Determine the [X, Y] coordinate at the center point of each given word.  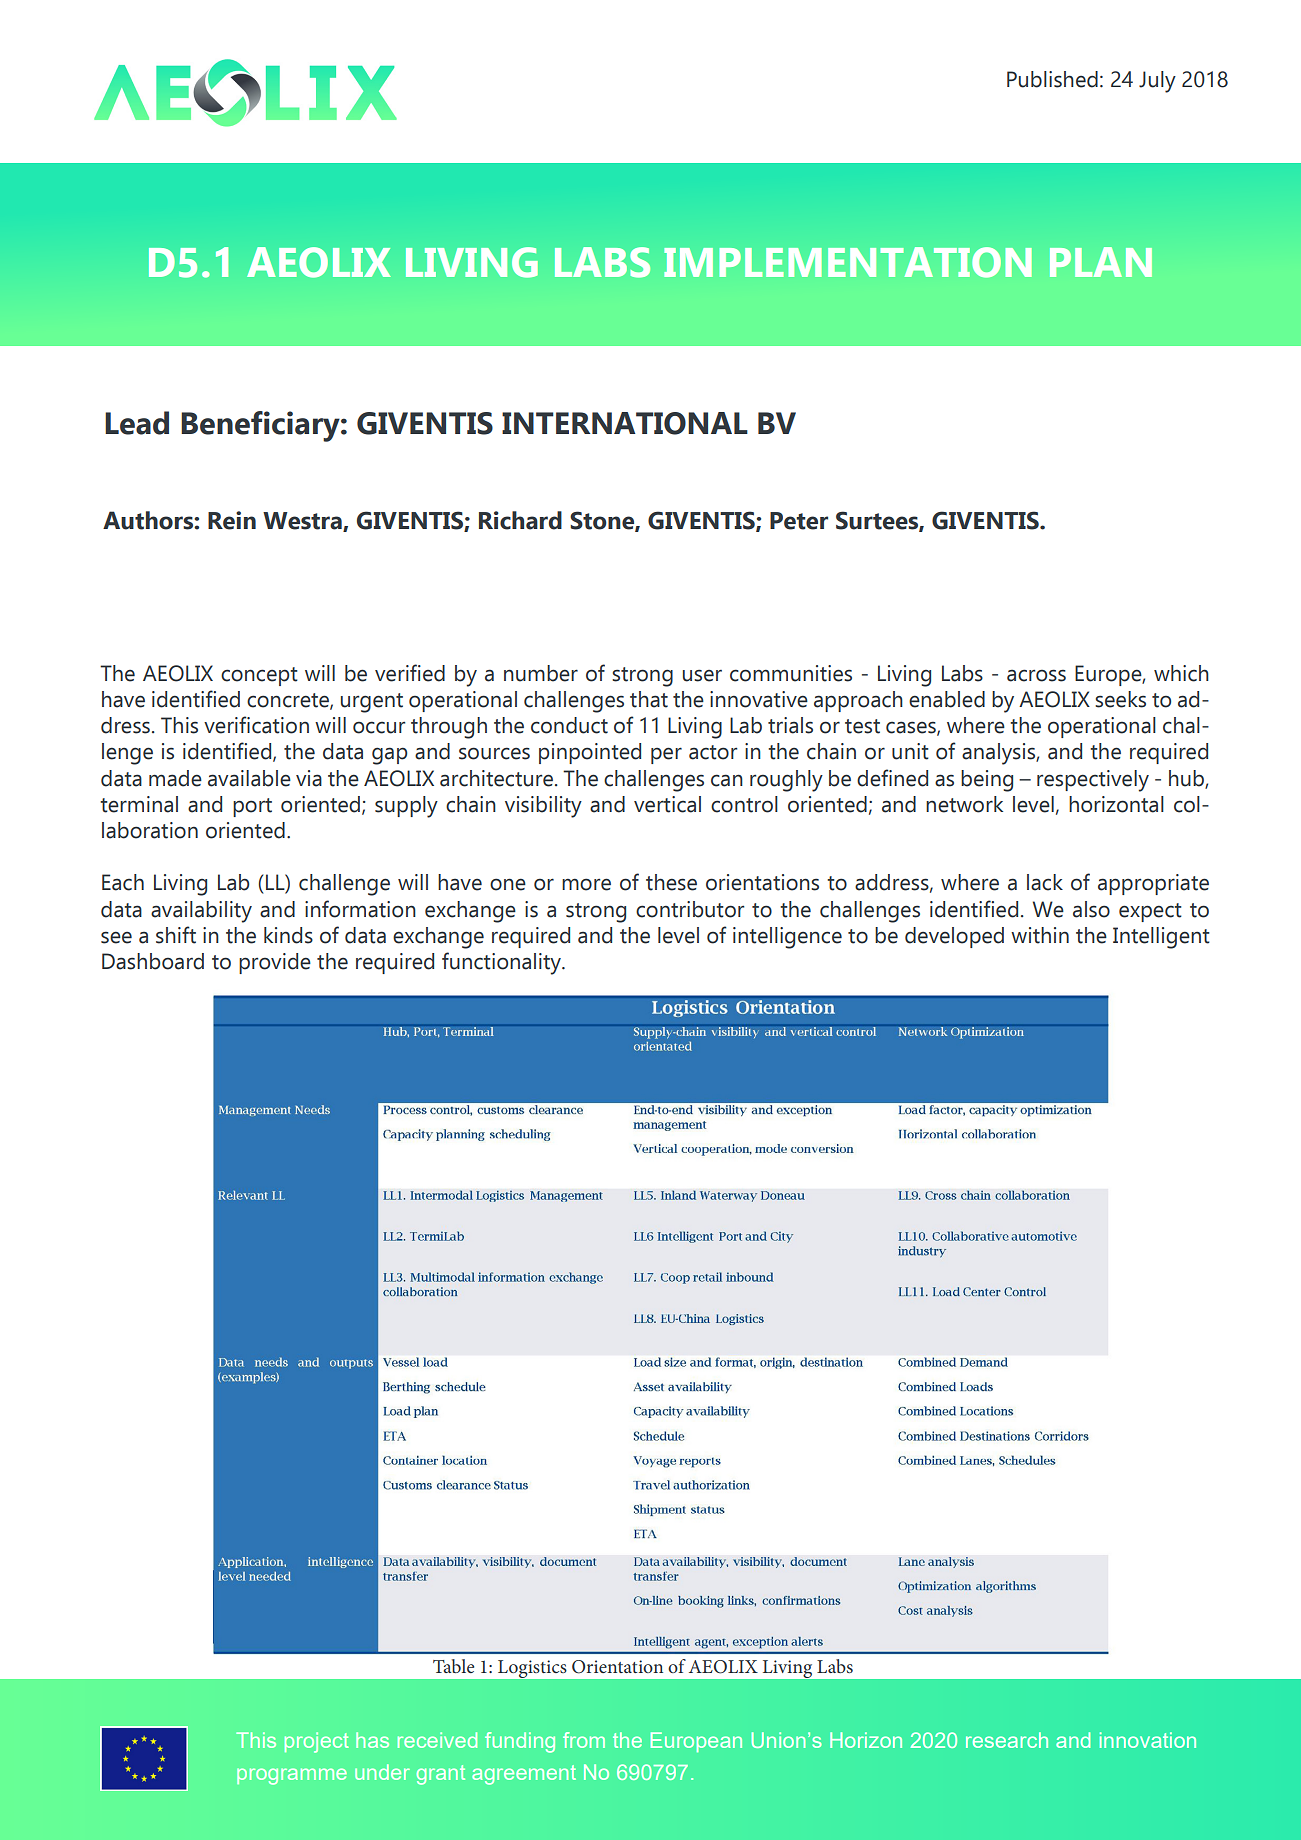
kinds [288, 935]
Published [1052, 79]
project [317, 1742]
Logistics [532, 1669]
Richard [520, 520]
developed [954, 937]
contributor [690, 909]
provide [275, 963]
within [1040, 935]
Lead [137, 423]
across [1036, 675]
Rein [232, 520]
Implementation [848, 262]
